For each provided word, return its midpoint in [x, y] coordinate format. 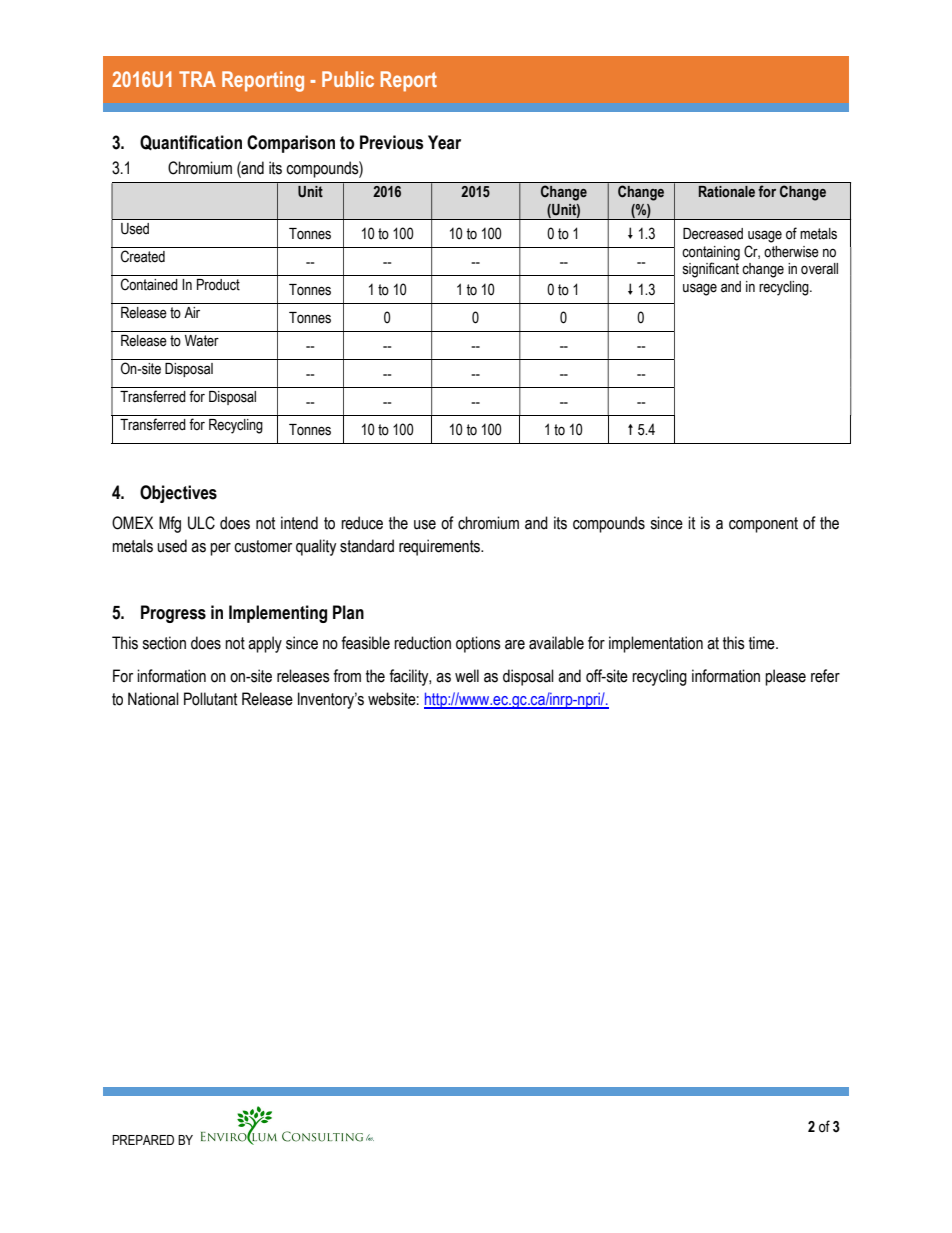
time [763, 643]
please [785, 677]
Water [202, 341]
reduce [362, 523]
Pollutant [210, 699]
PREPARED [143, 1140]
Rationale [727, 191]
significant [711, 270]
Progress [173, 614]
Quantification [191, 143]
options [478, 644]
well [467, 676]
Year [444, 142]
